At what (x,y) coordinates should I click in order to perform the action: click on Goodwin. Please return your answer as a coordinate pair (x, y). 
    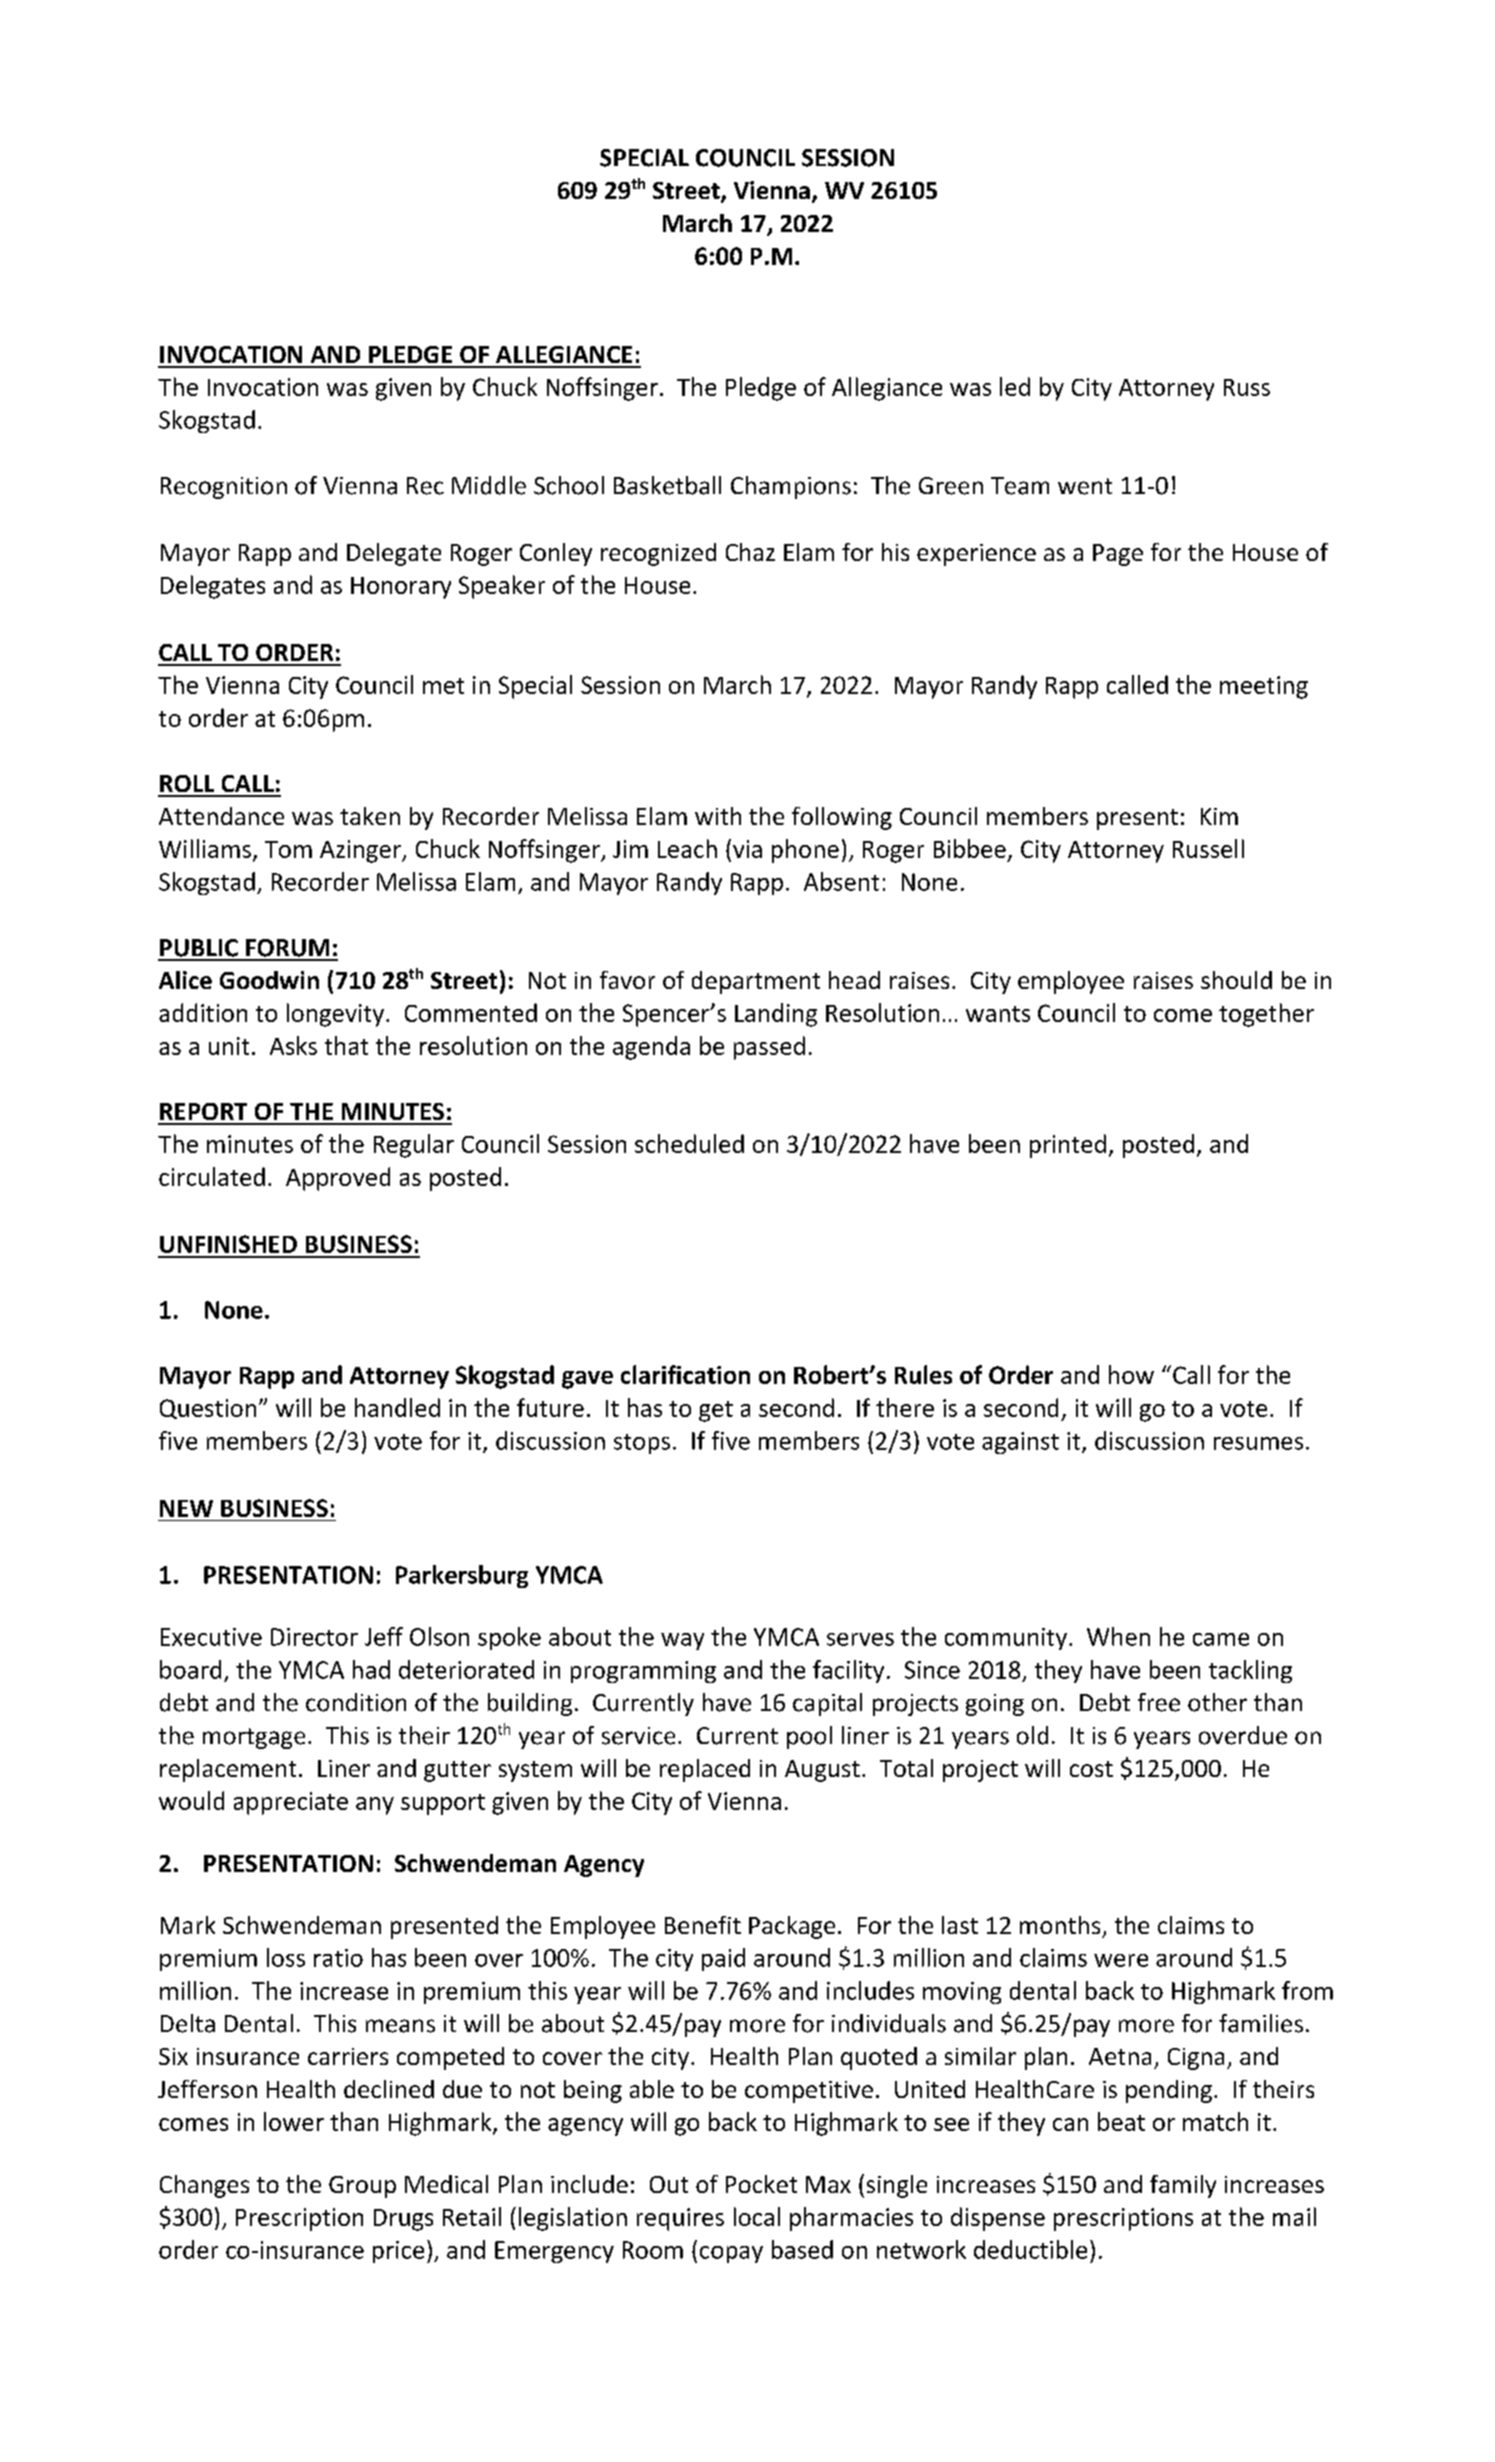
    Looking at the image, I should click on (269, 980).
